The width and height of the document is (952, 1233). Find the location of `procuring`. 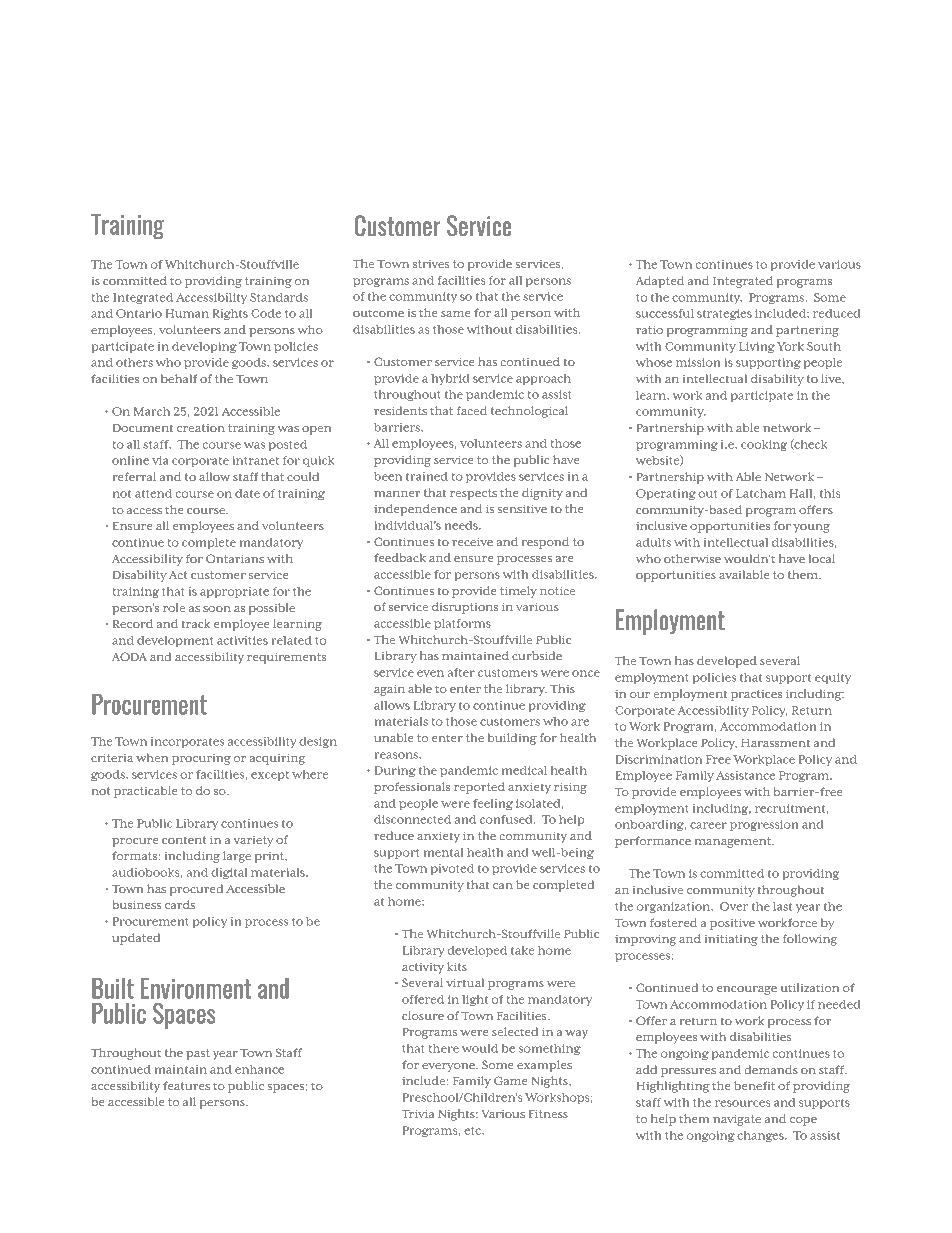

procuring is located at coordinates (201, 759).
